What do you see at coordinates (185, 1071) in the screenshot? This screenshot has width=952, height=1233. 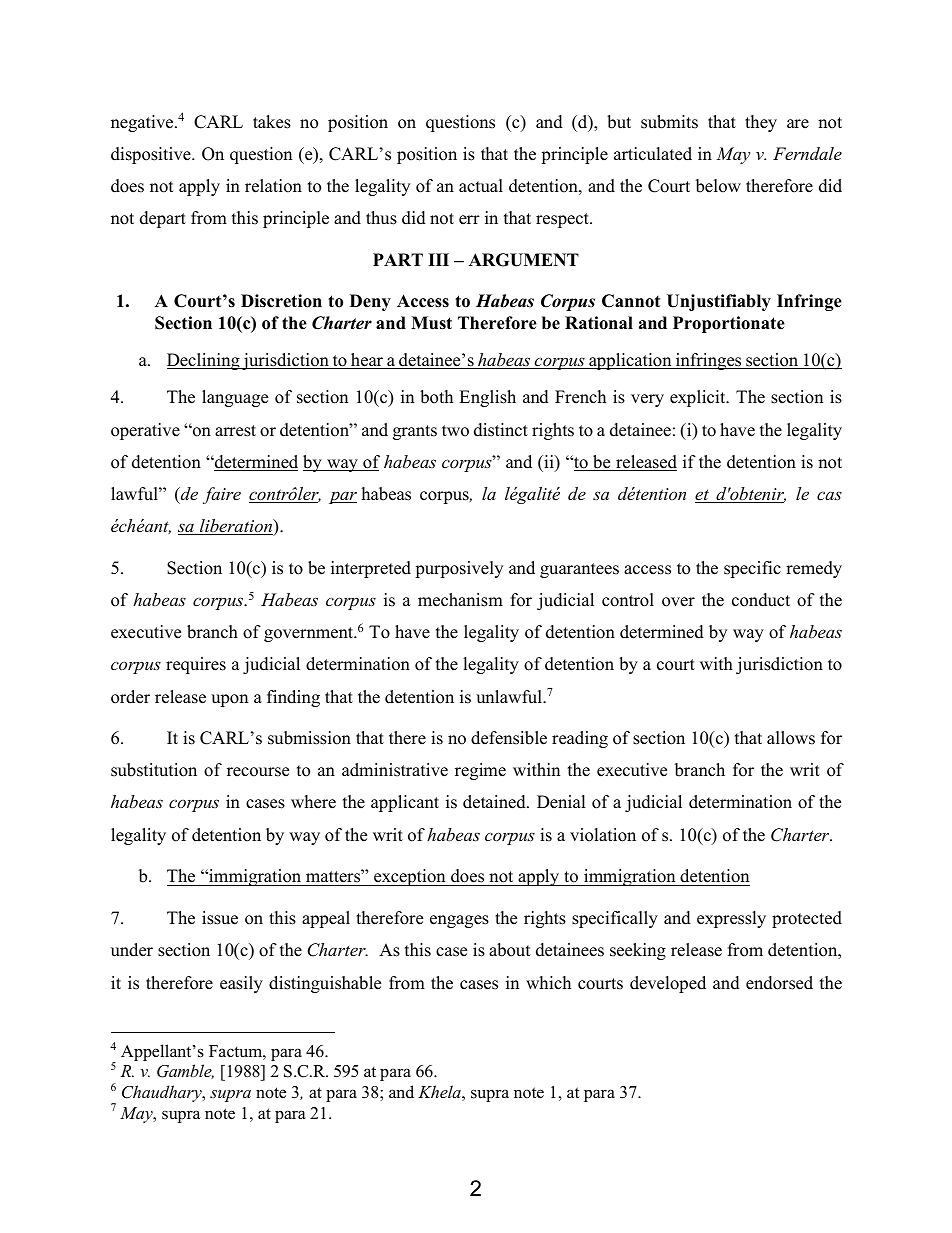 I see `Gamble` at bounding box center [185, 1071].
